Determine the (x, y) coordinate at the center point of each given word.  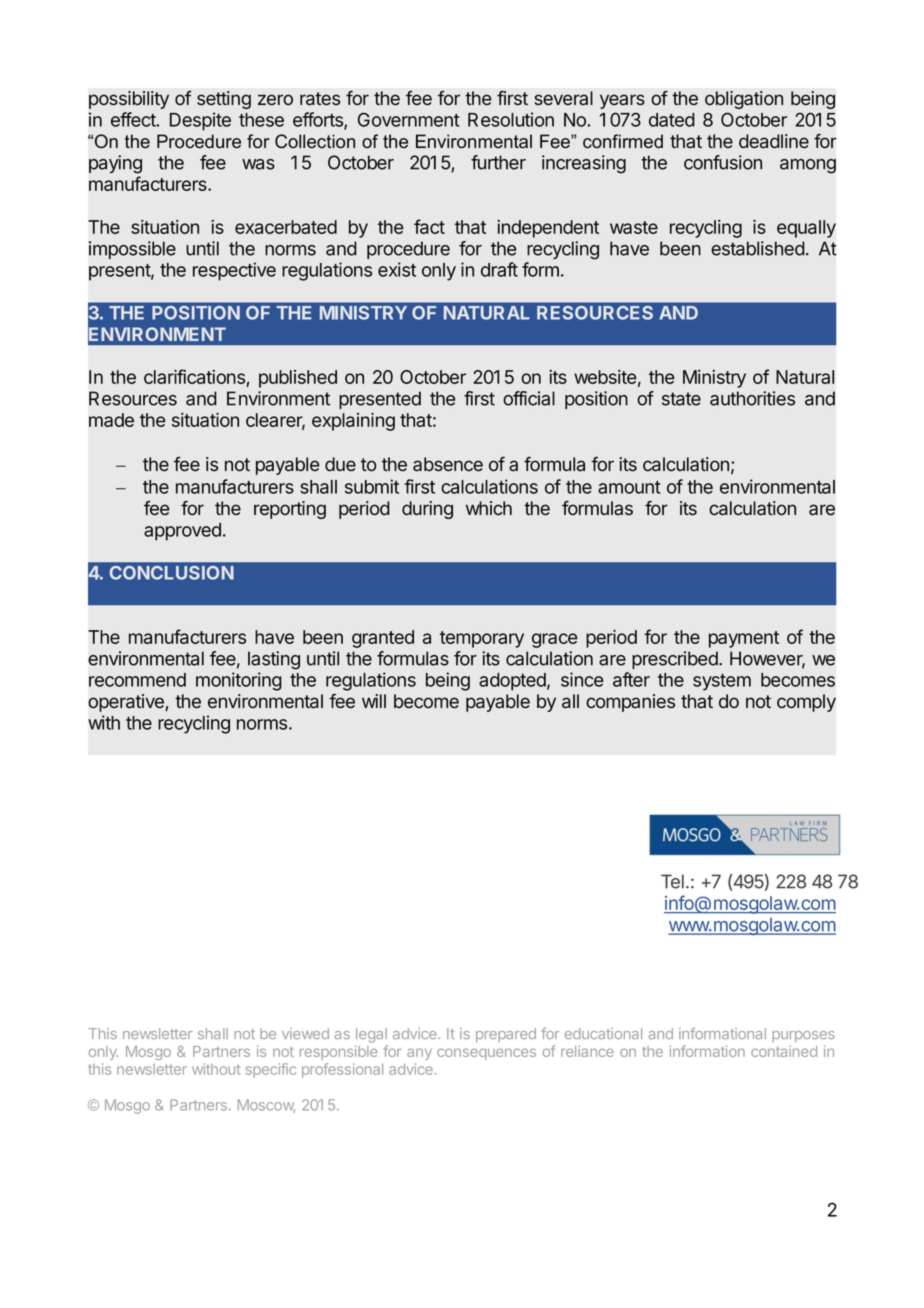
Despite (200, 121)
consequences (486, 1054)
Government (409, 119)
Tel (672, 881)
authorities (752, 398)
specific (271, 1070)
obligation (744, 100)
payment (744, 639)
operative (127, 703)
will (374, 701)
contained (784, 1051)
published (298, 379)
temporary (482, 639)
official (529, 398)
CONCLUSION (172, 573)
